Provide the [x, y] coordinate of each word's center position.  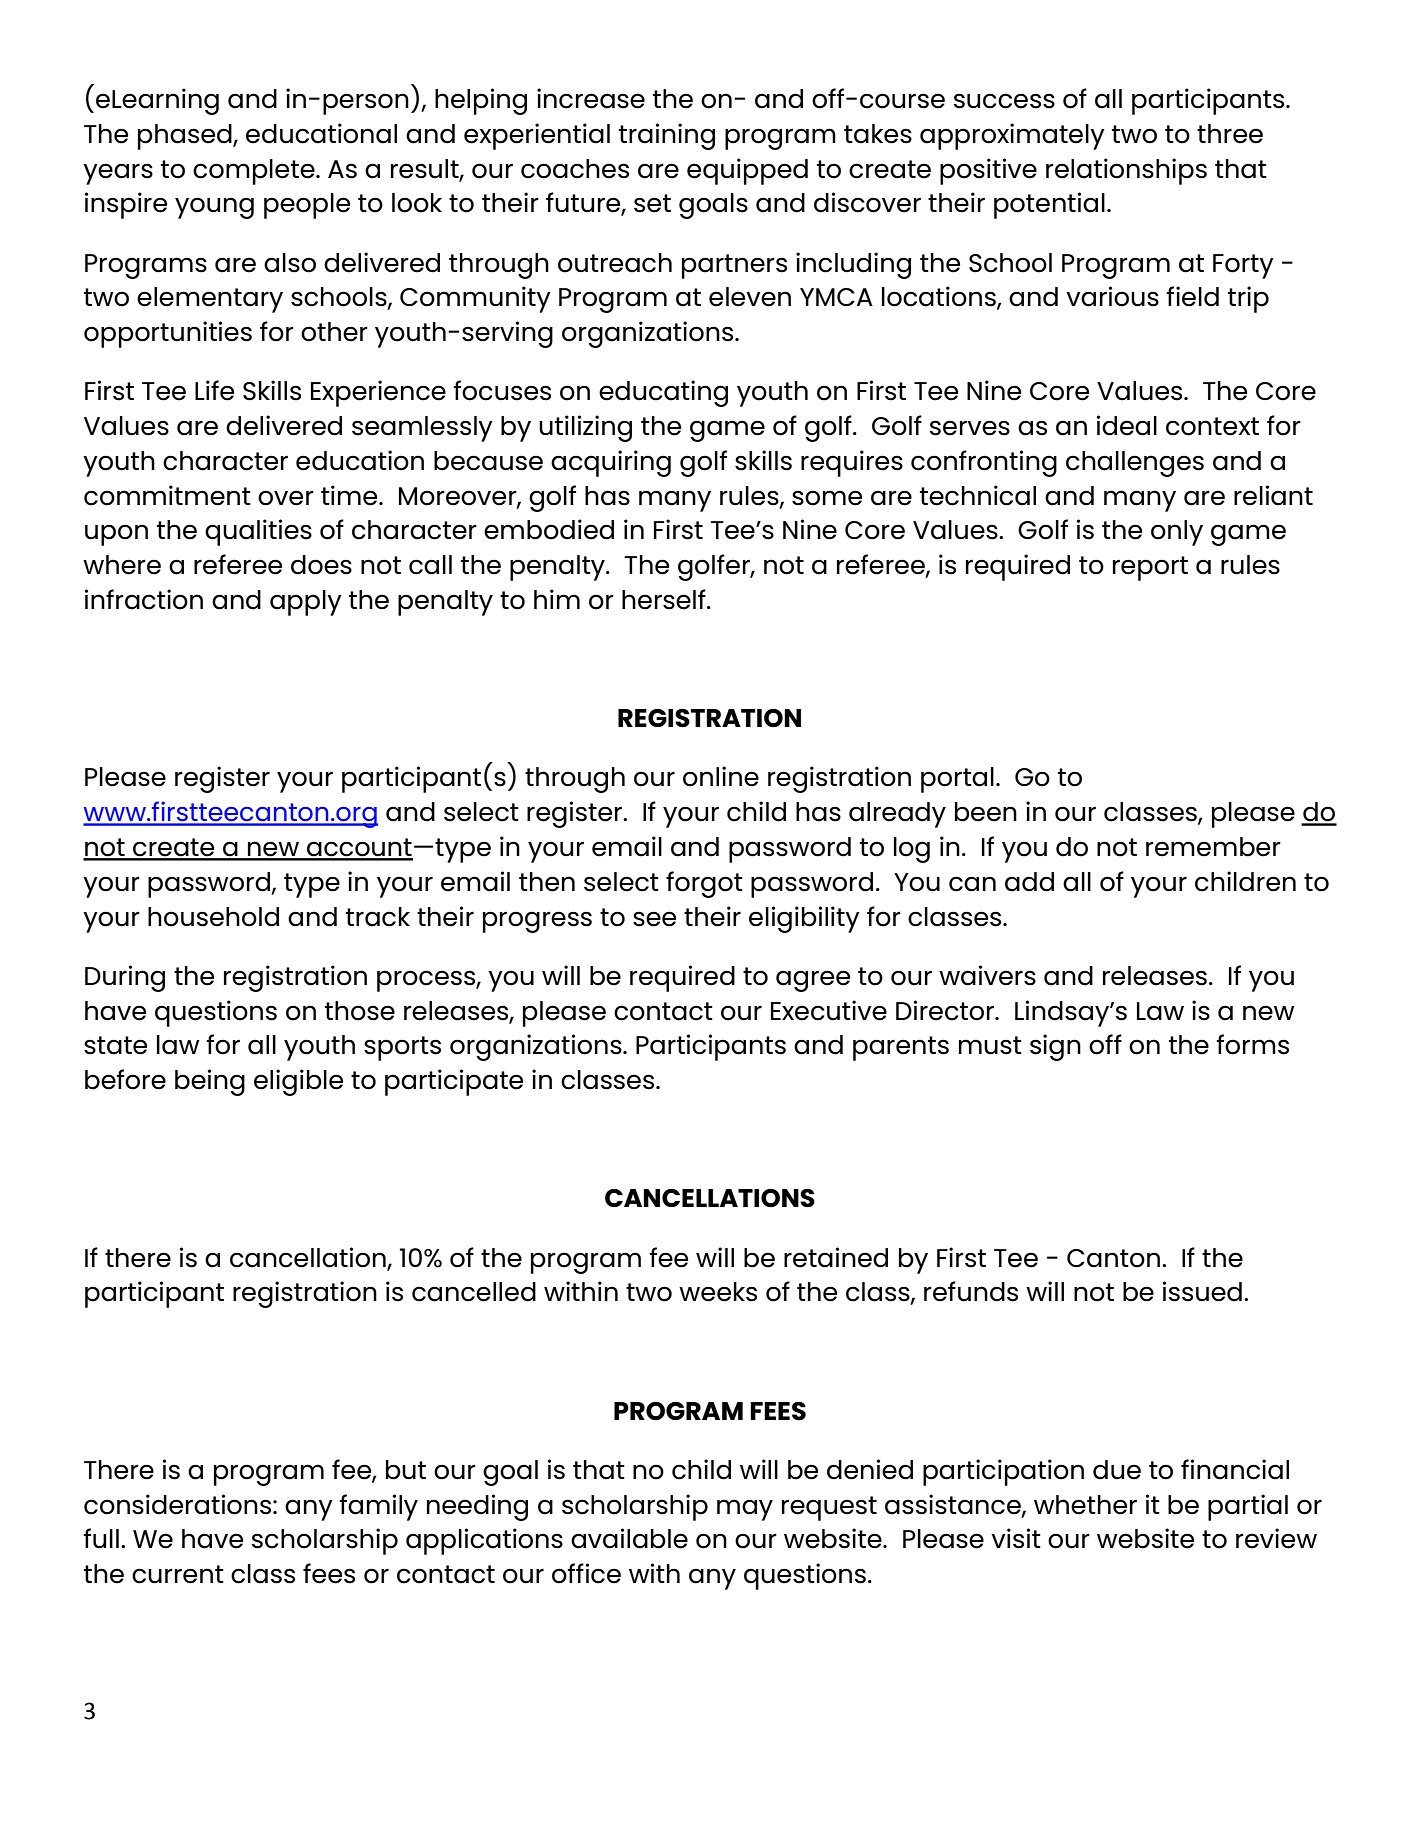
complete [255, 172]
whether [1085, 1505]
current [178, 1574]
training [667, 136]
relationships [1126, 171]
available [629, 1538]
